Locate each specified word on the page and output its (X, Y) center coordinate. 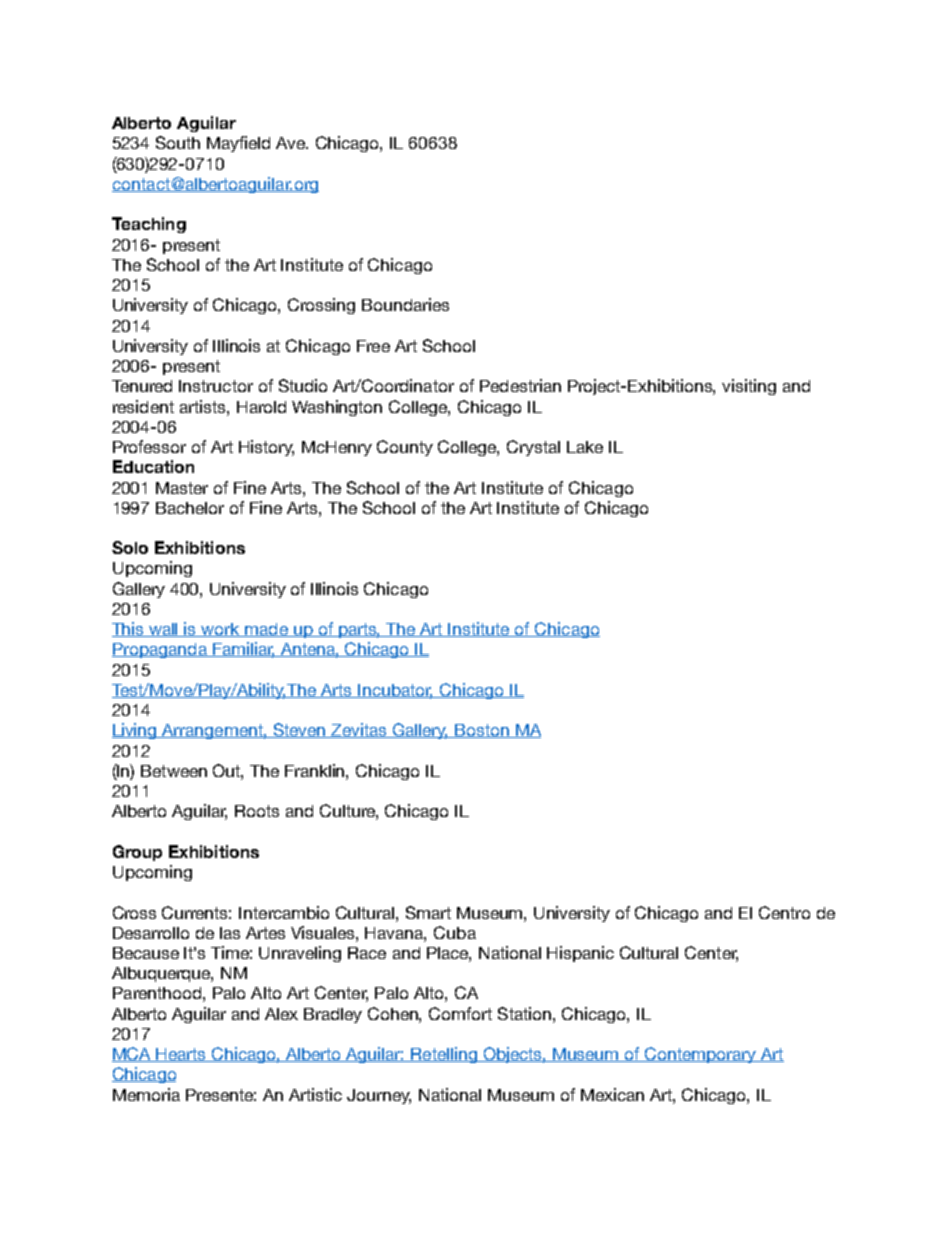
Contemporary (701, 1055)
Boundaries (405, 304)
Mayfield (238, 144)
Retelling (444, 1055)
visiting (749, 387)
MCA (133, 1054)
